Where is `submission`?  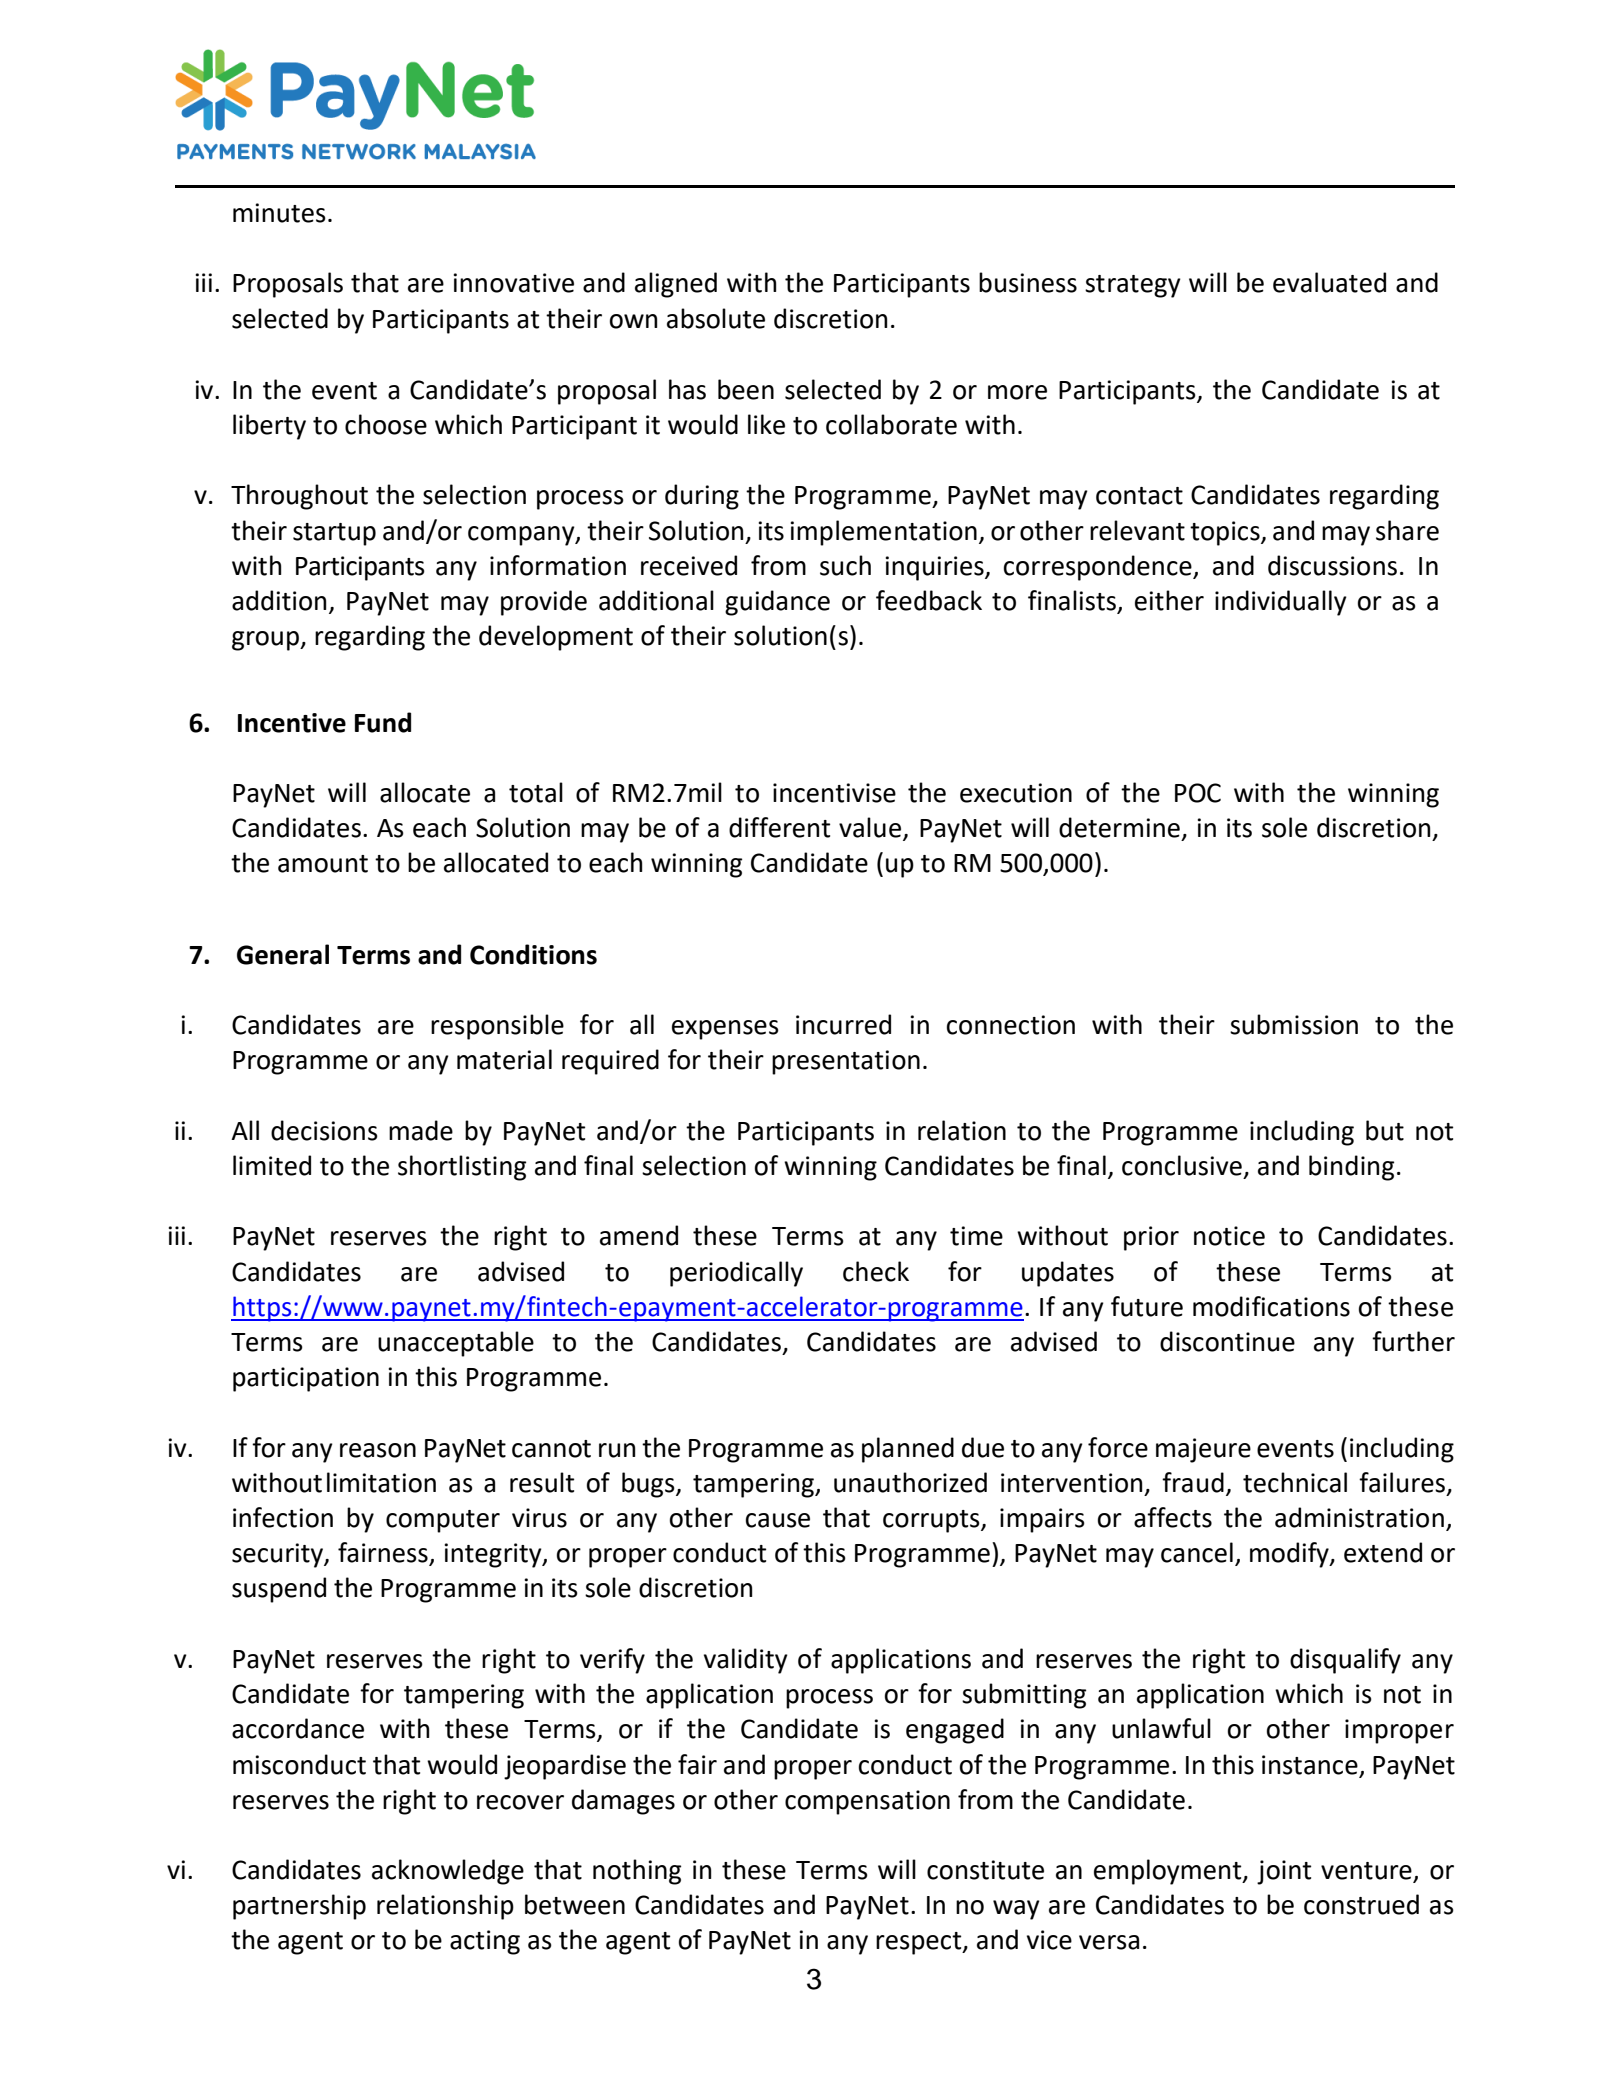 submission is located at coordinates (1294, 1024).
